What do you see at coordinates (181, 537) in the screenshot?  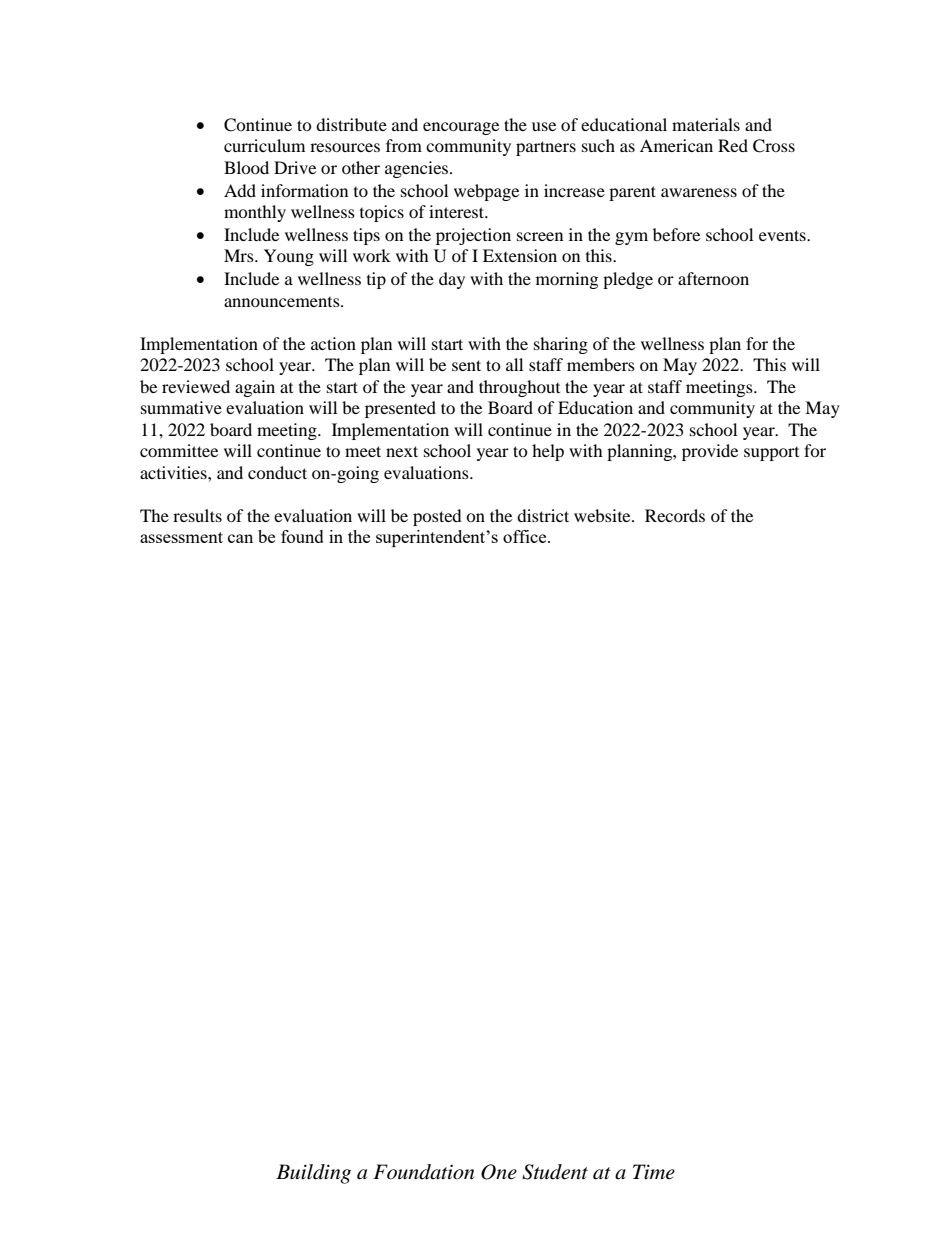 I see `assessment` at bounding box center [181, 537].
